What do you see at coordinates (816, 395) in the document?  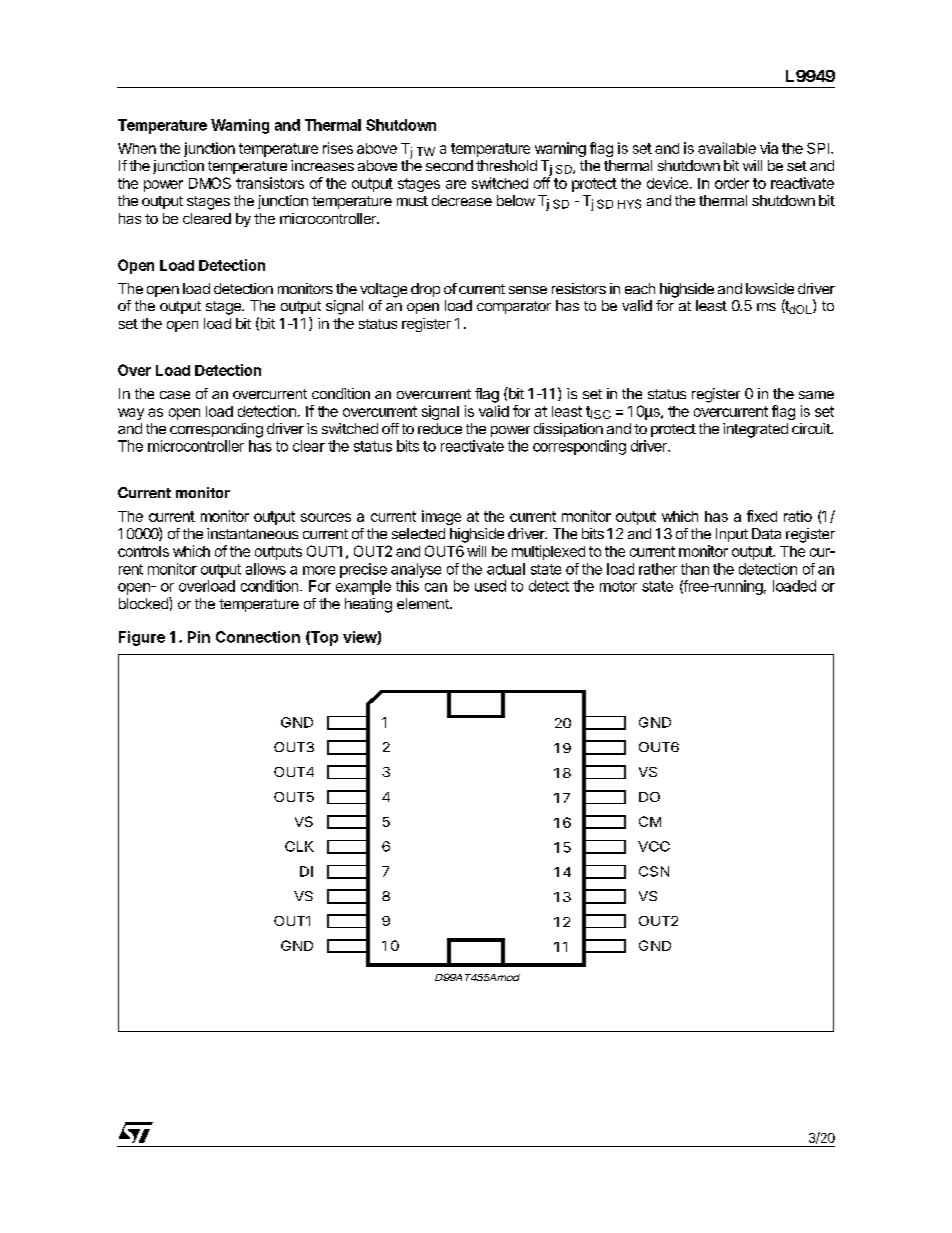 I see `same` at bounding box center [816, 395].
